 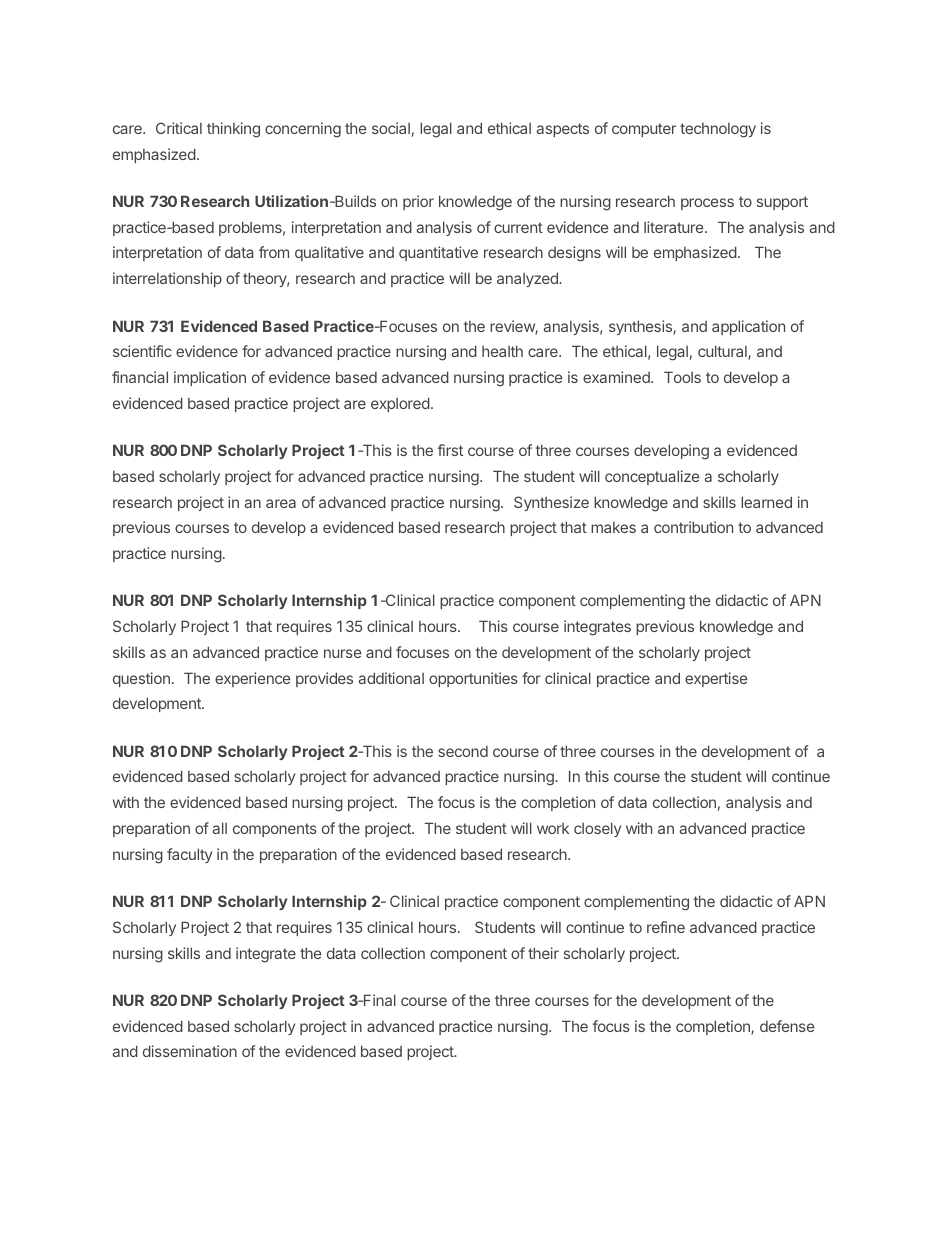 I want to click on dissemination, so click(x=190, y=1051).
